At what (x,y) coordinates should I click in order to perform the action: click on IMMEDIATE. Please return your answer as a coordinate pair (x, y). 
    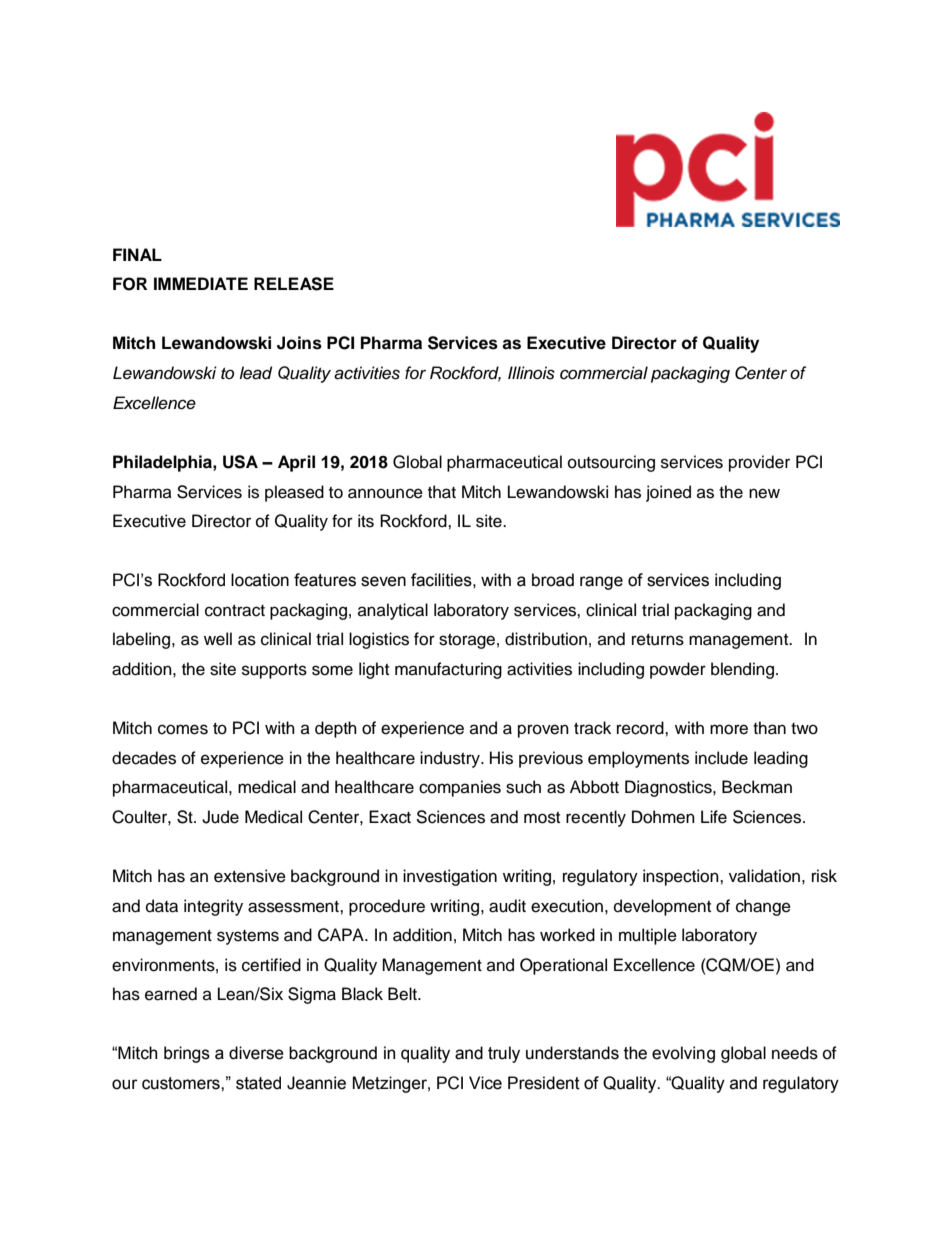
    Looking at the image, I should click on (201, 283).
